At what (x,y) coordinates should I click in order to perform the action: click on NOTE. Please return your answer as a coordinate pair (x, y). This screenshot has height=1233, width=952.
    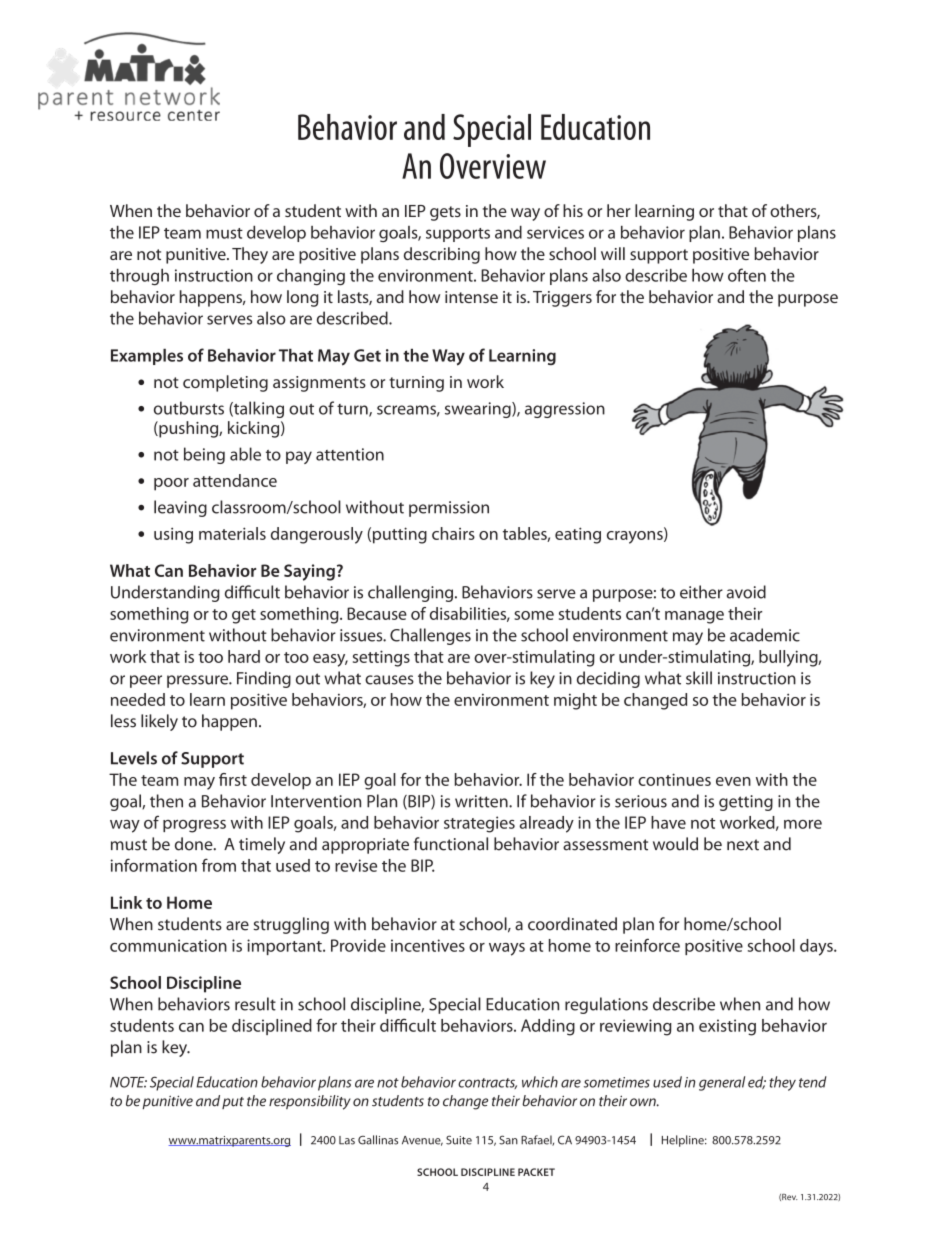
    Looking at the image, I should click on (128, 1082).
